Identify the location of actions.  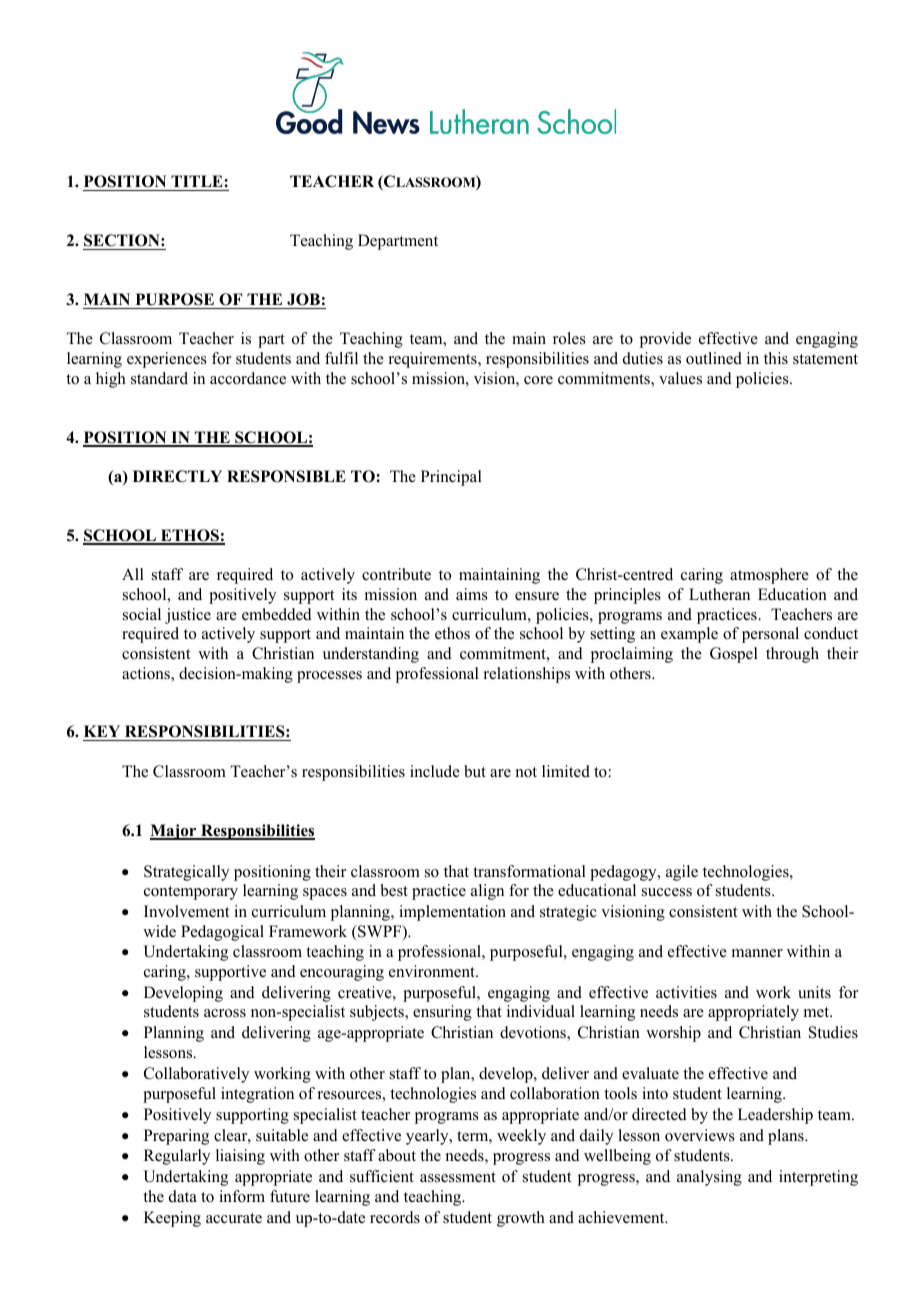
(147, 674).
